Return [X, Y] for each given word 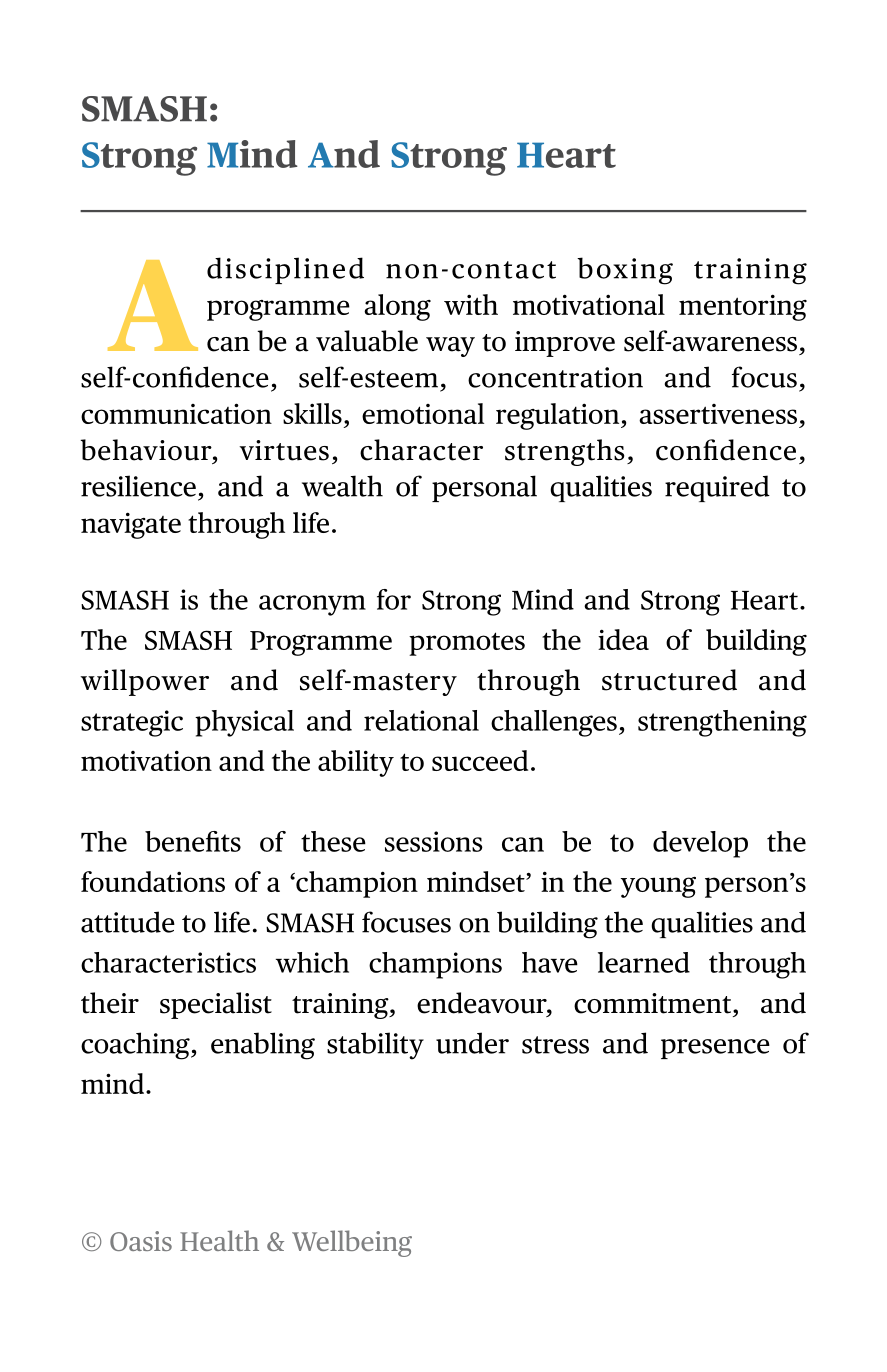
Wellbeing [352, 1243]
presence [715, 1049]
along [397, 307]
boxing [625, 271]
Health [219, 1240]
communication [176, 413]
